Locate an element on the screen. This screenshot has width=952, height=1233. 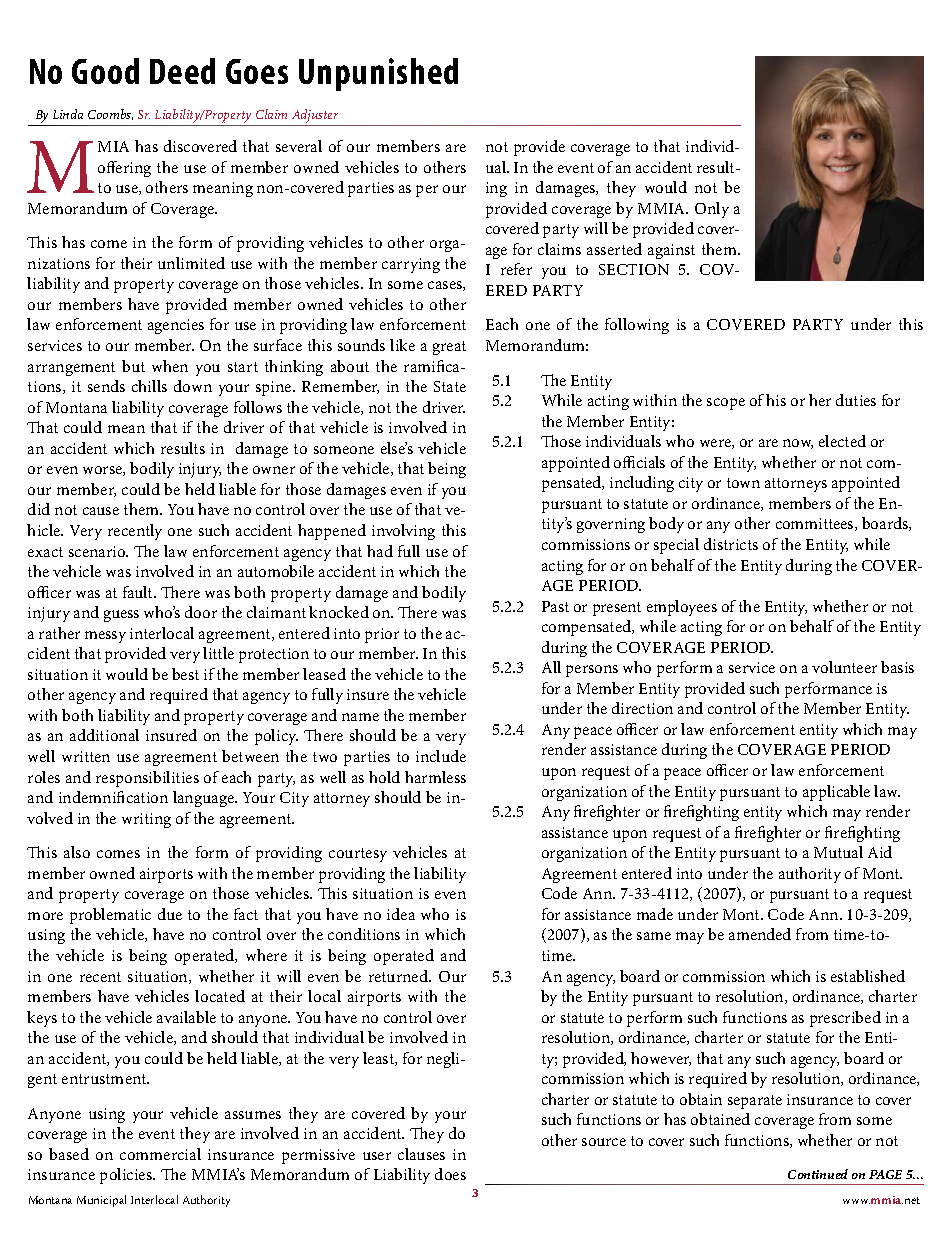
due is located at coordinates (170, 914).
